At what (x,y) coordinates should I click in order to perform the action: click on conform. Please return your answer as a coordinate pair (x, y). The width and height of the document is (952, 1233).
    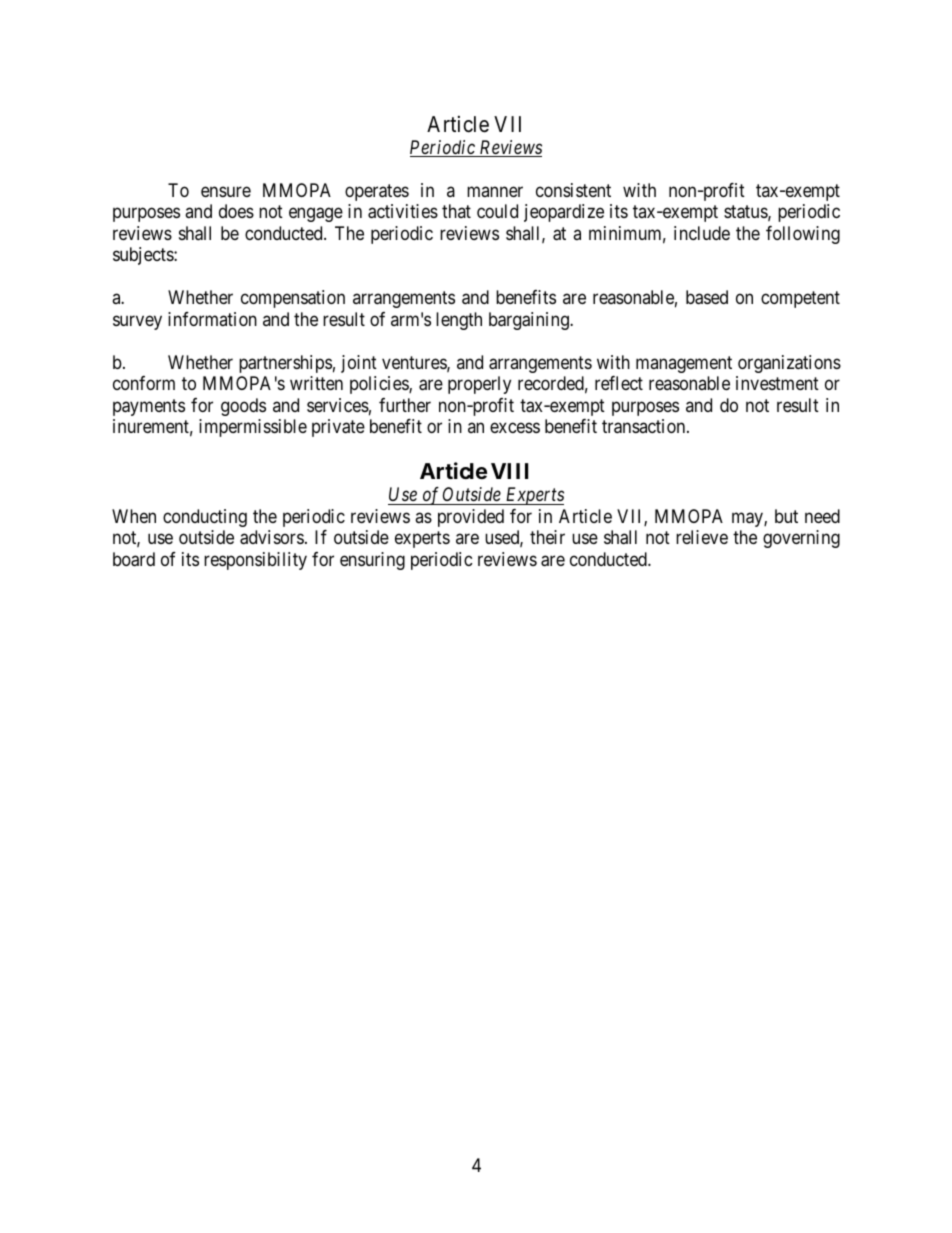
    Looking at the image, I should click on (144, 383).
